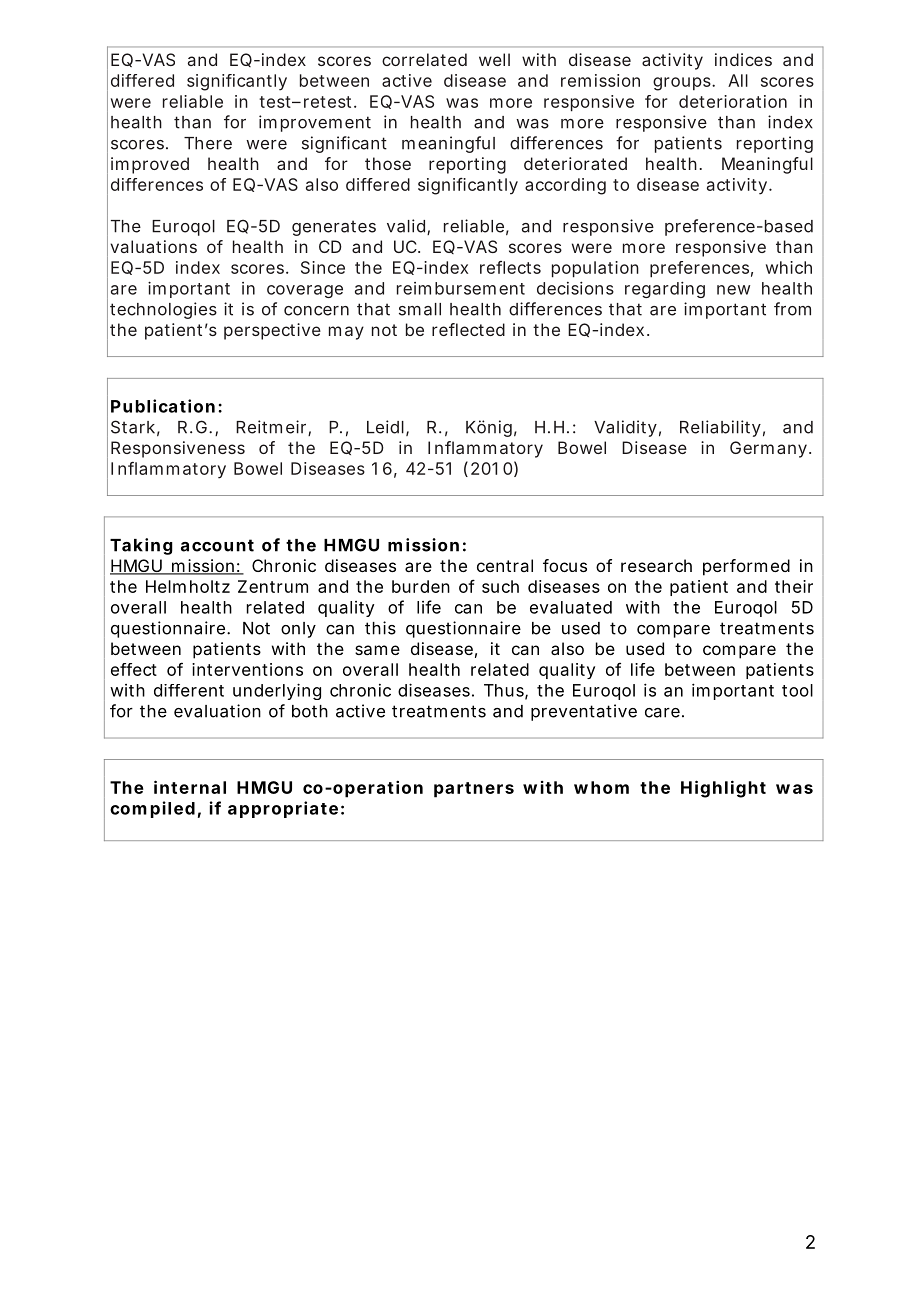  What do you see at coordinates (208, 143) in the image?
I see `There` at bounding box center [208, 143].
